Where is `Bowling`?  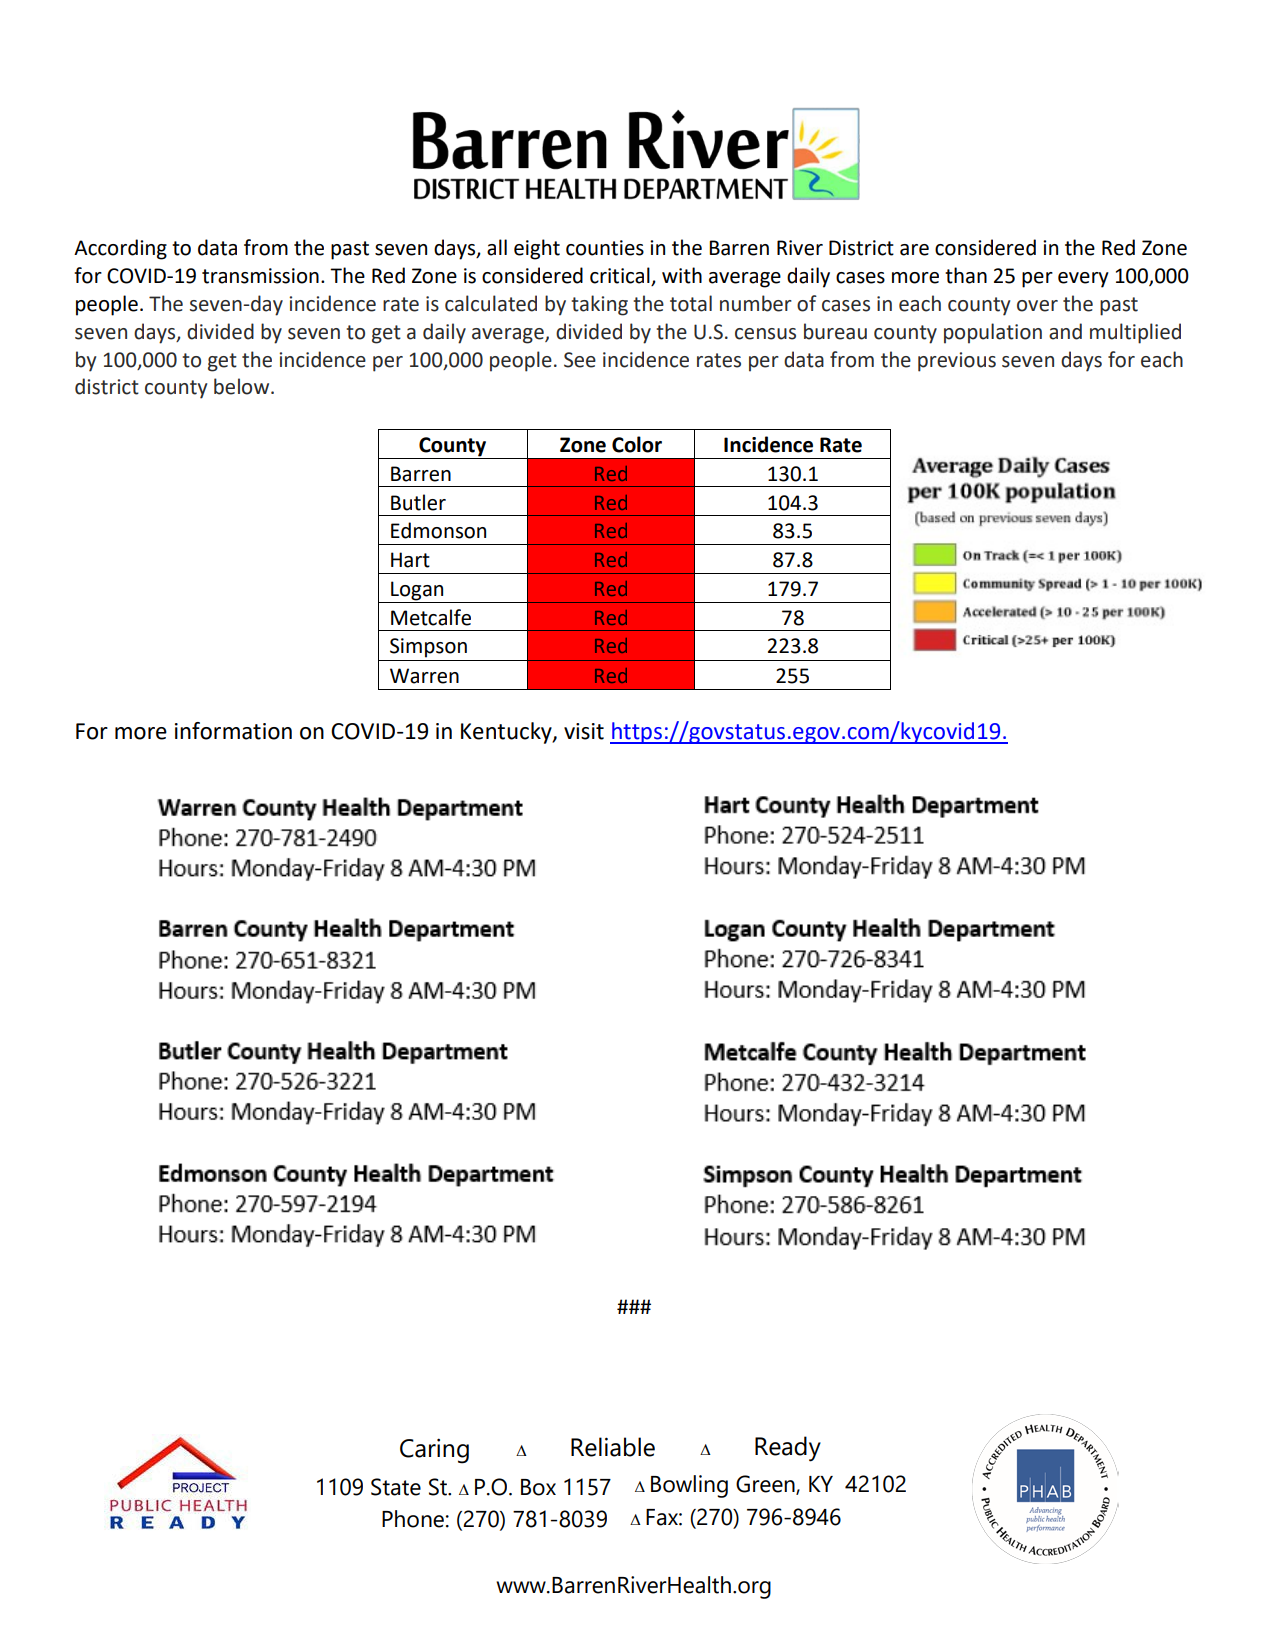
Bowling is located at coordinates (689, 1486).
